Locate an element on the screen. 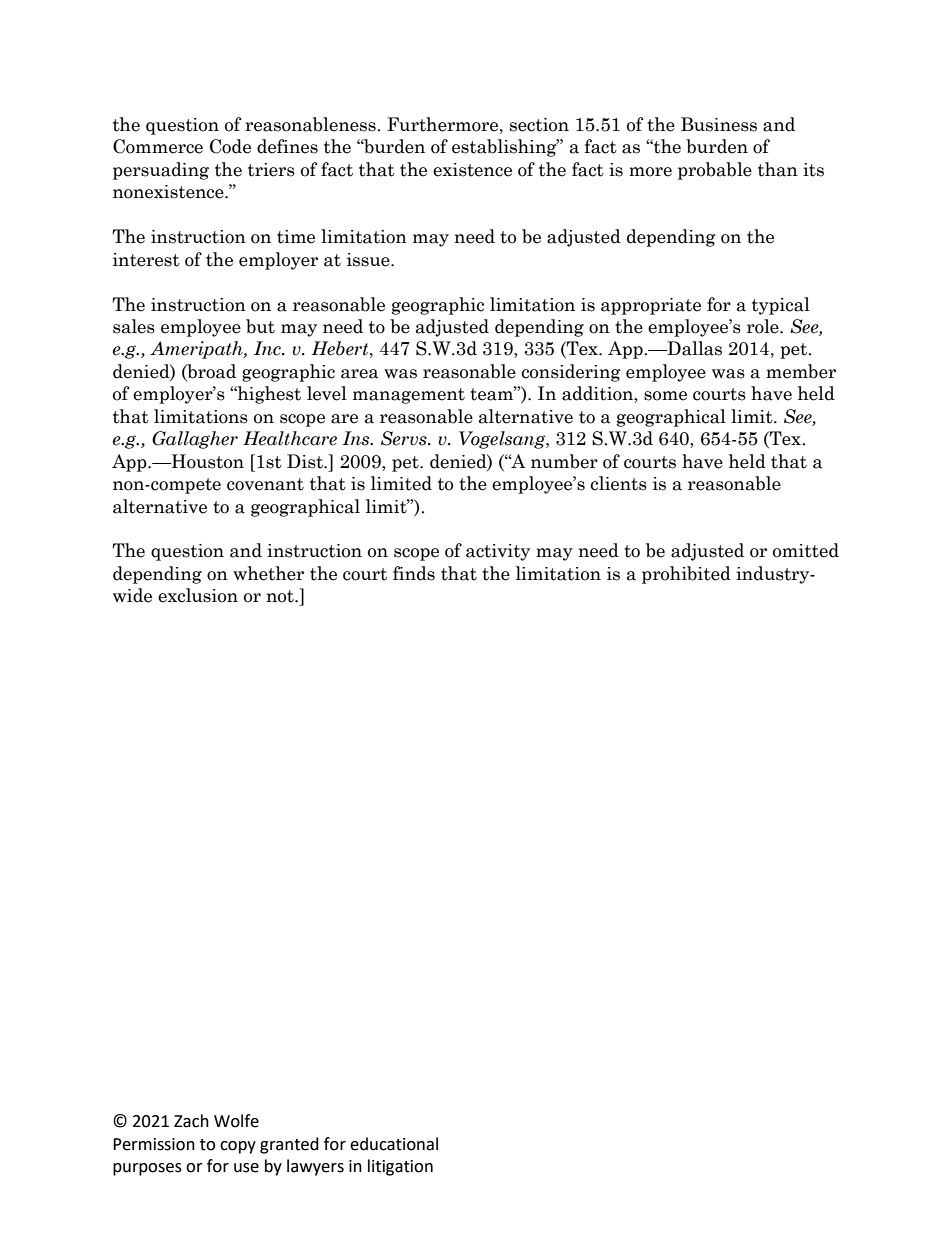 The width and height of the screenshot is (952, 1233). activity is located at coordinates (498, 552).
